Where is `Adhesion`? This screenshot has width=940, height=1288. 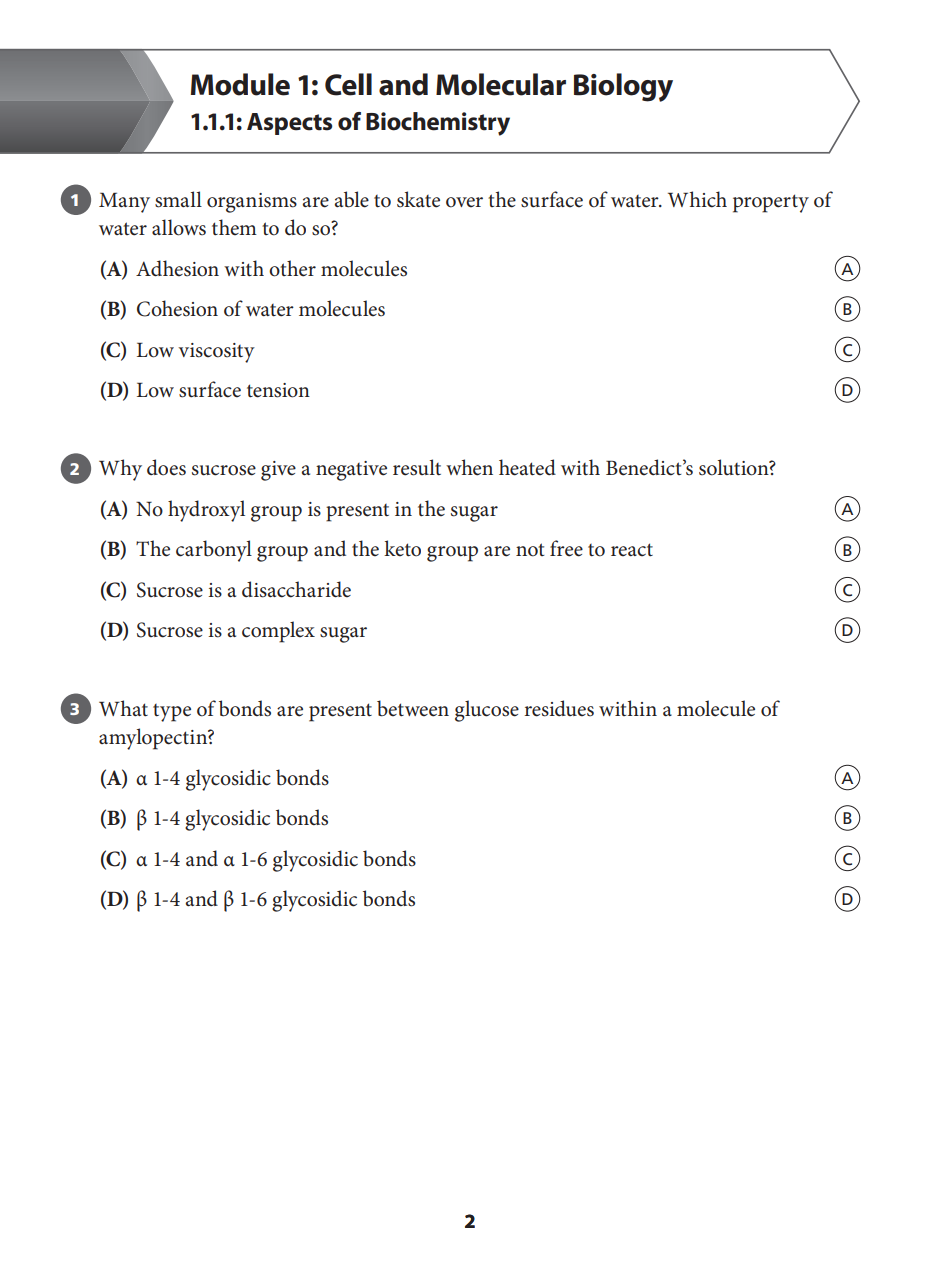 Adhesion is located at coordinates (177, 268).
